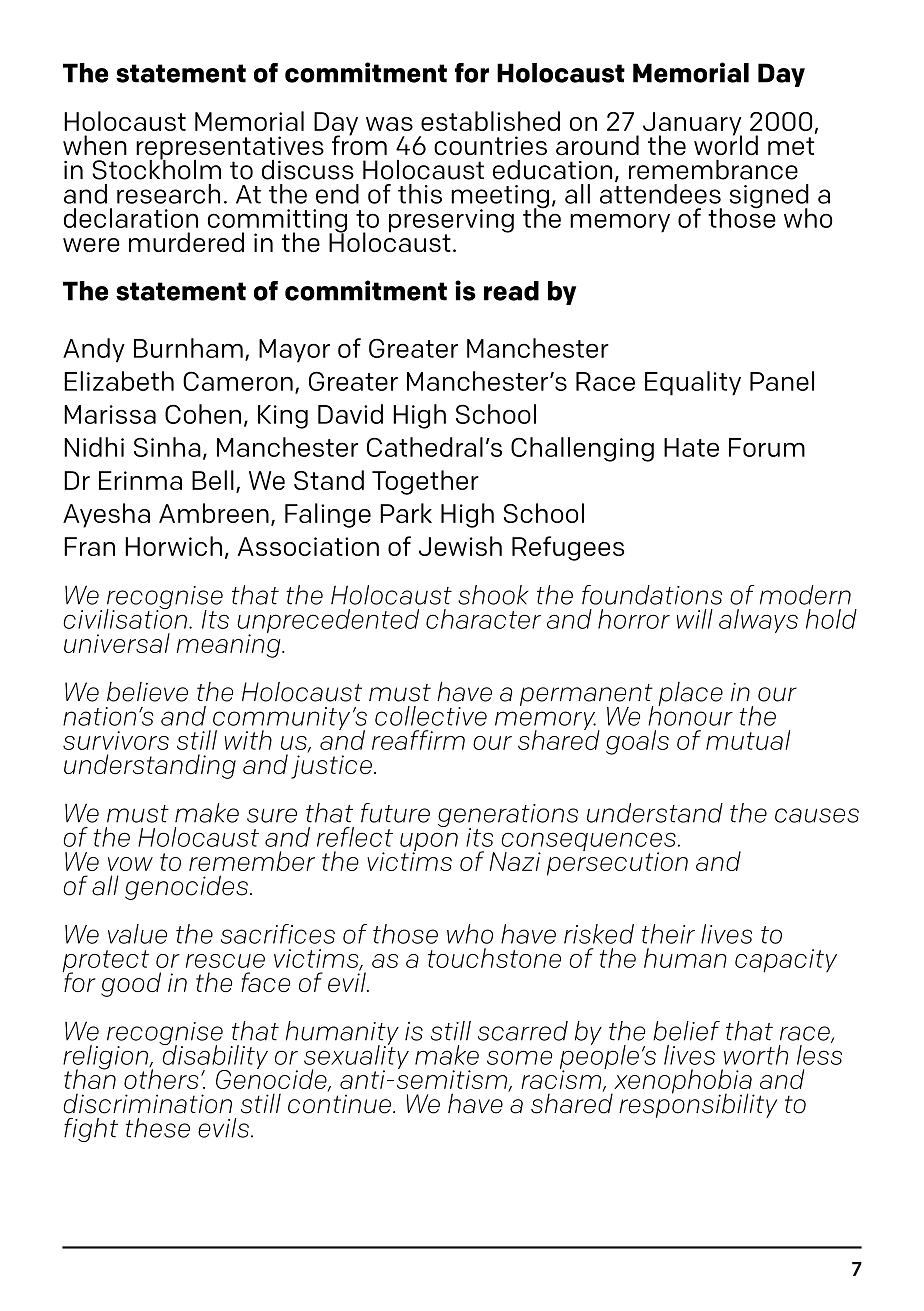 The height and width of the screenshot is (1311, 924). What do you see at coordinates (698, 1104) in the screenshot?
I see `responsibility` at bounding box center [698, 1104].
